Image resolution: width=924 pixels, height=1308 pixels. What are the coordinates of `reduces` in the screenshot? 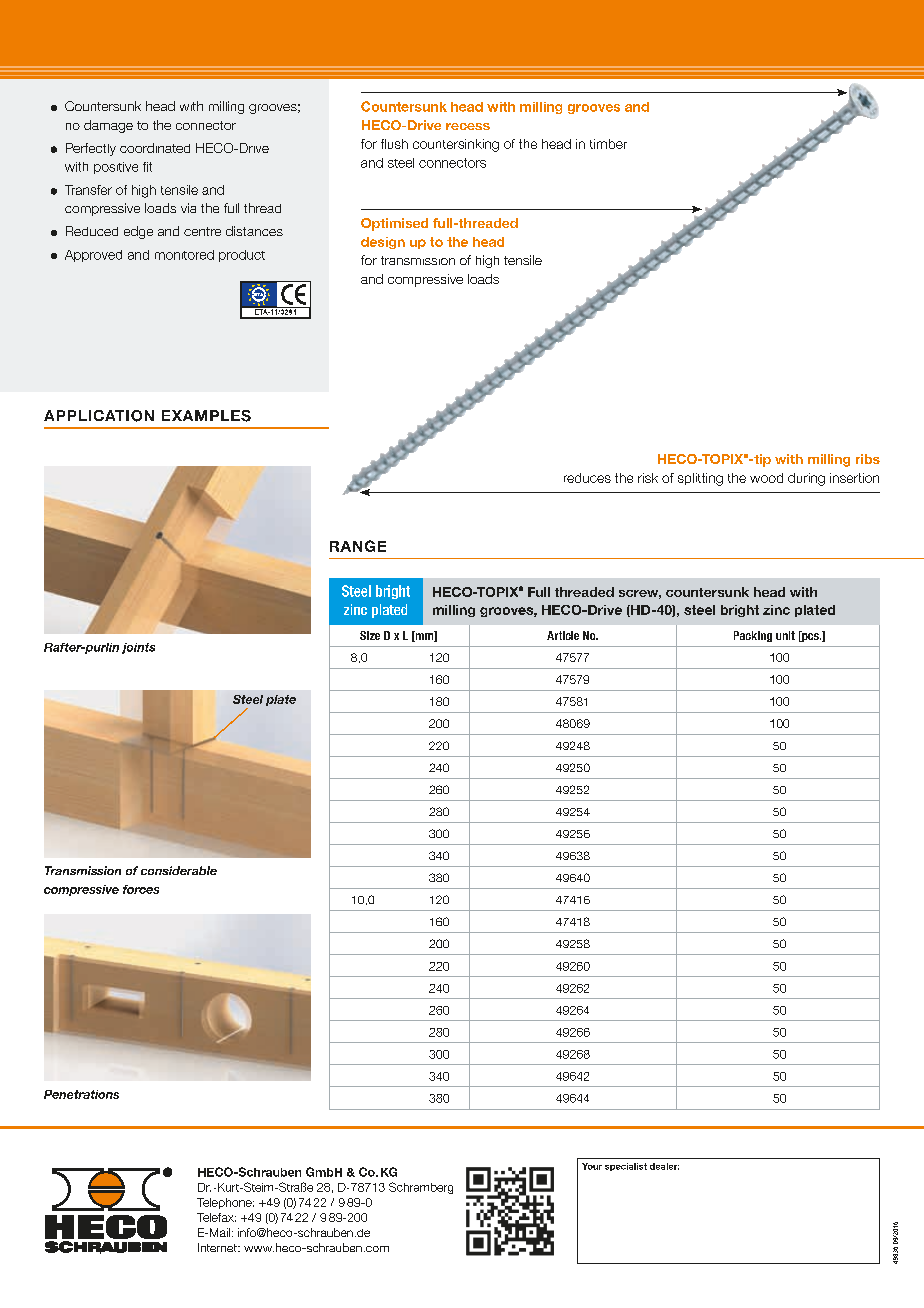 It's located at (587, 478).
